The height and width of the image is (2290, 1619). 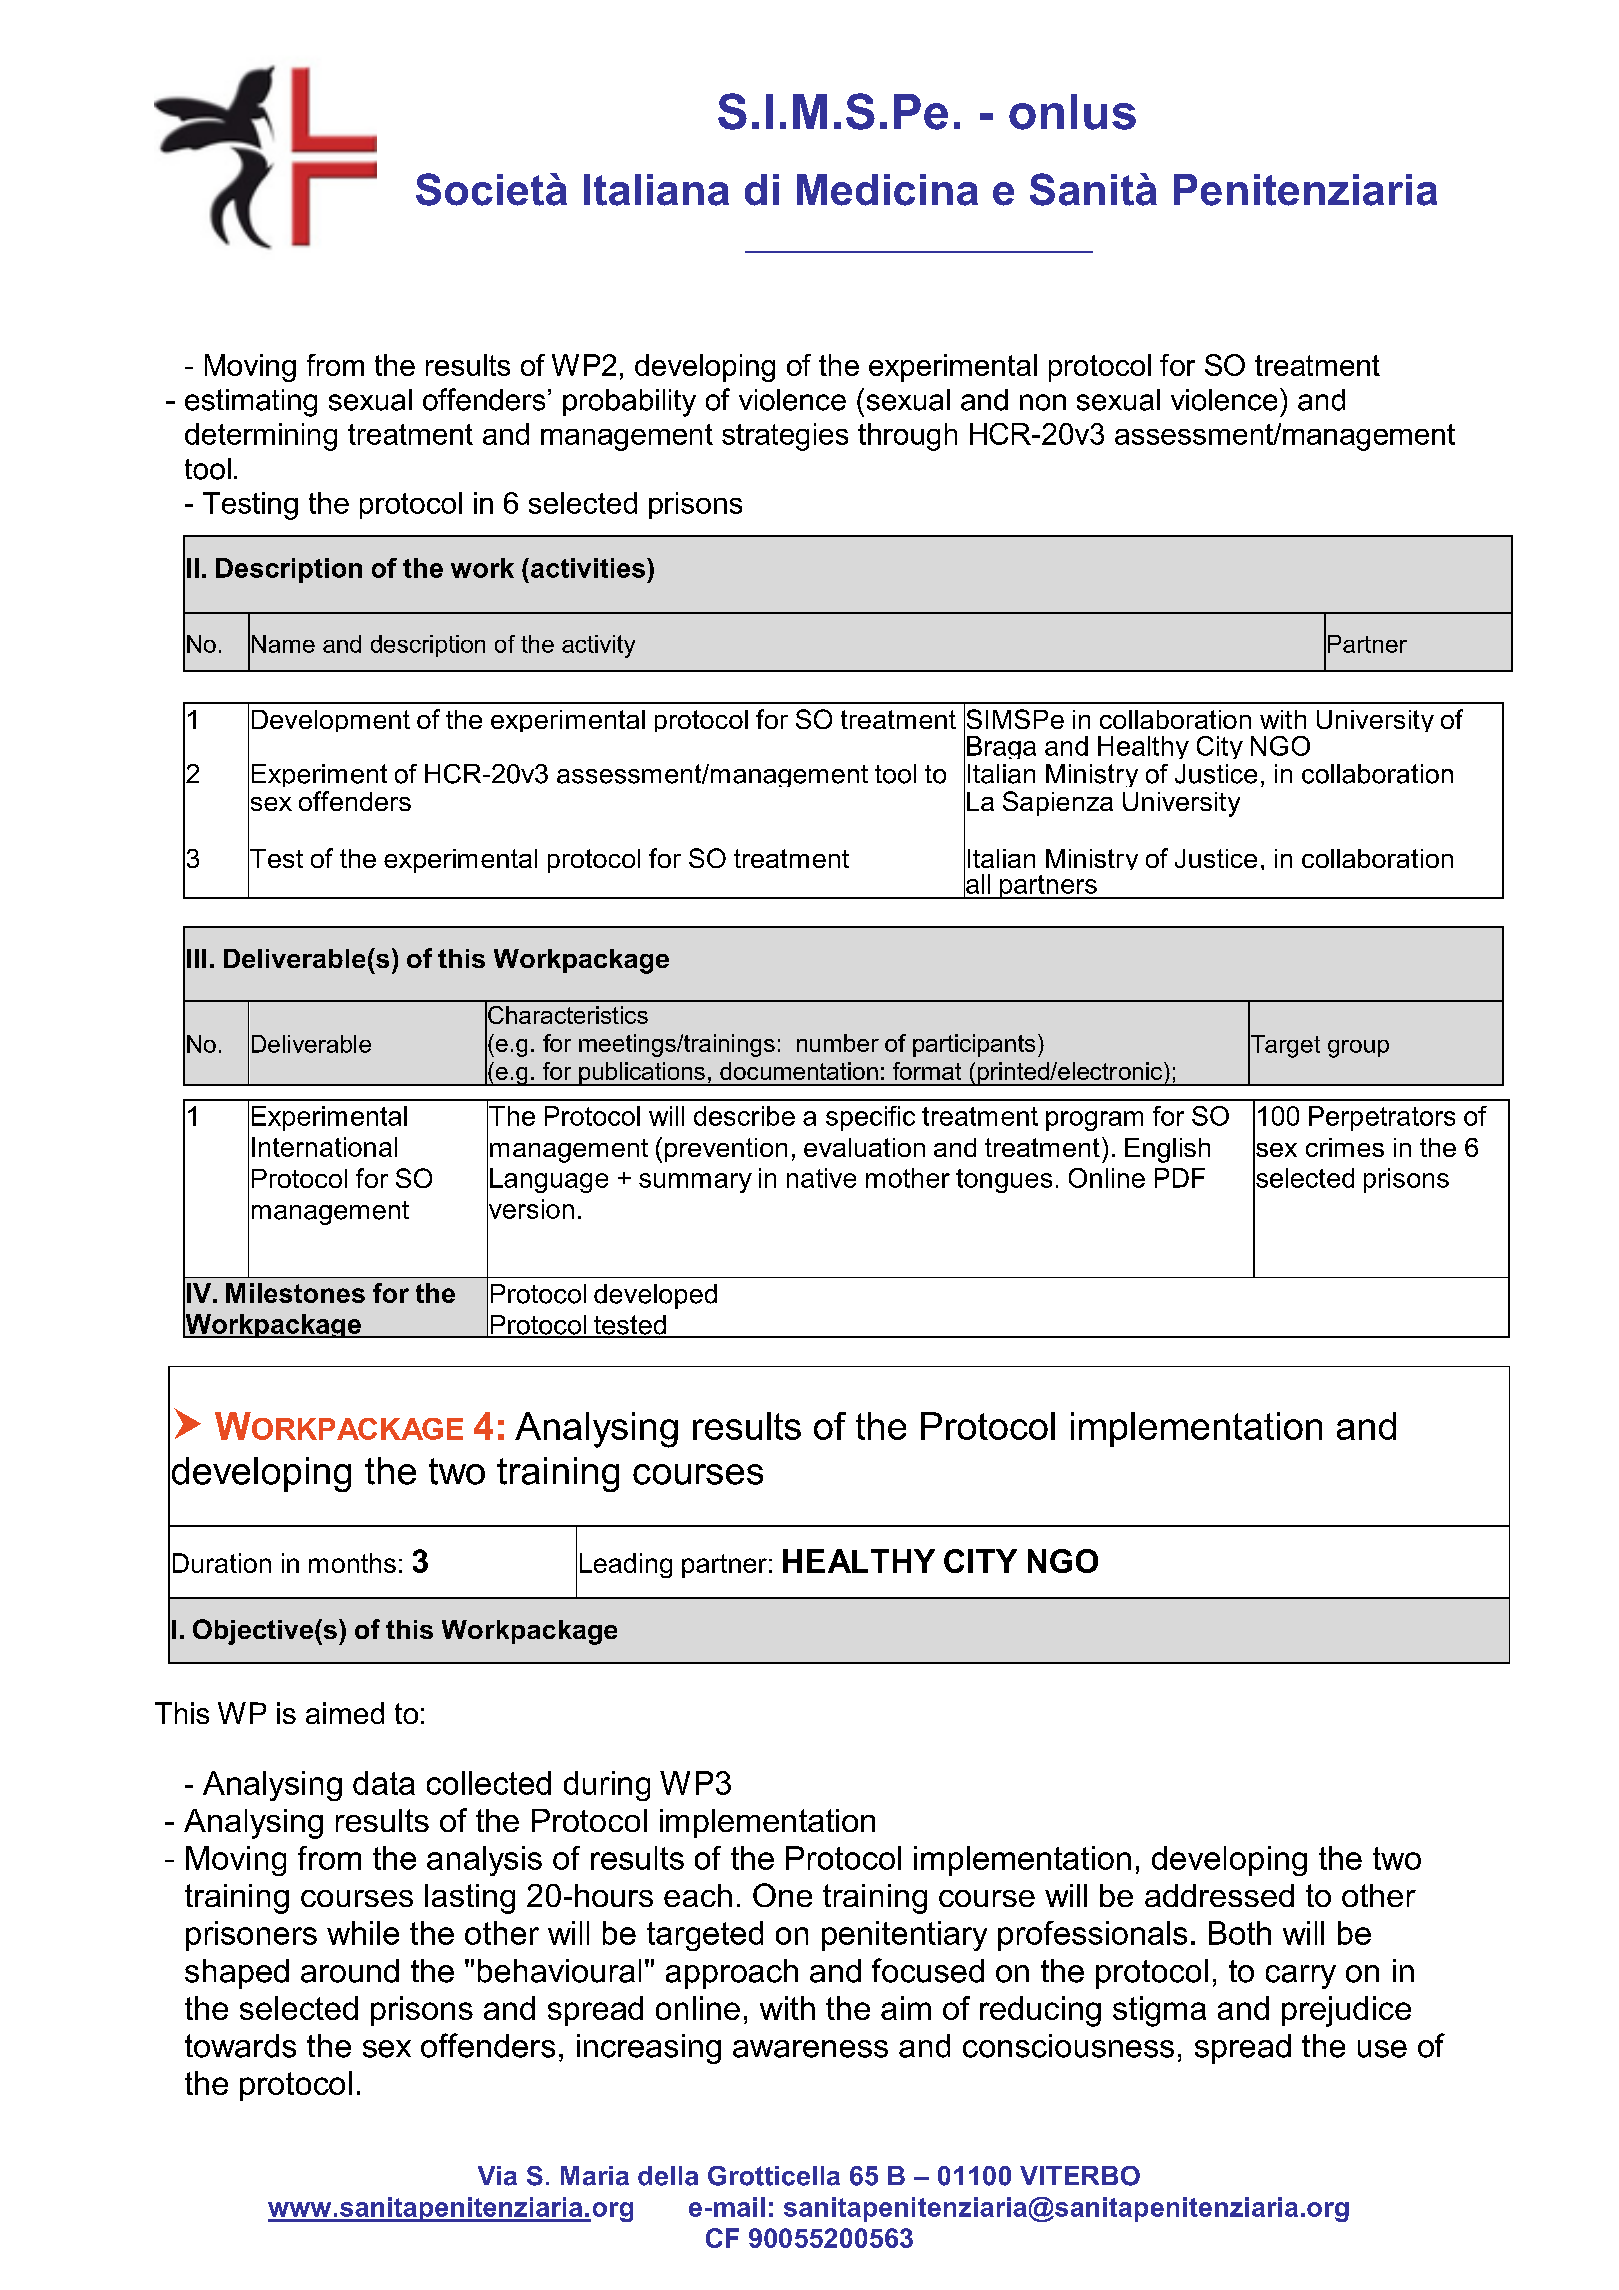 What do you see at coordinates (240, 2046) in the image?
I see `towards` at bounding box center [240, 2046].
